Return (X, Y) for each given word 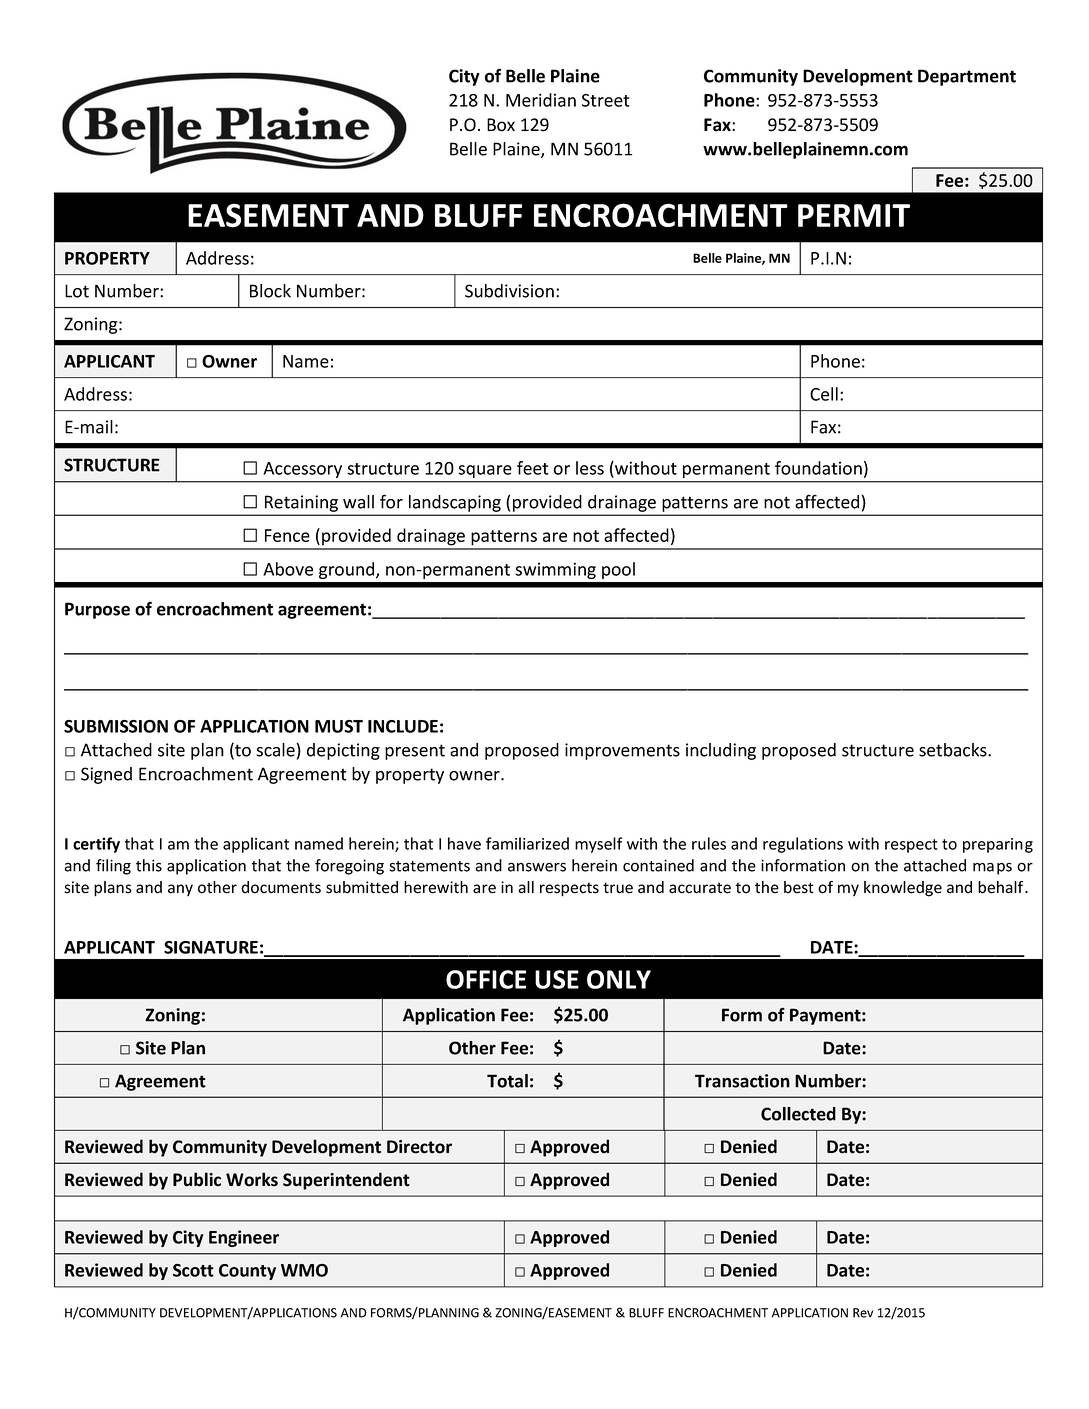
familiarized (527, 843)
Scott (193, 1270)
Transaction (742, 1081)
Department (967, 77)
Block (270, 291)
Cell (824, 394)
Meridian (541, 100)
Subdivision (509, 291)
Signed (106, 775)
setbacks (954, 750)
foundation (818, 468)
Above (288, 569)
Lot (77, 291)
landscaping (455, 503)
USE (557, 979)
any (180, 890)
